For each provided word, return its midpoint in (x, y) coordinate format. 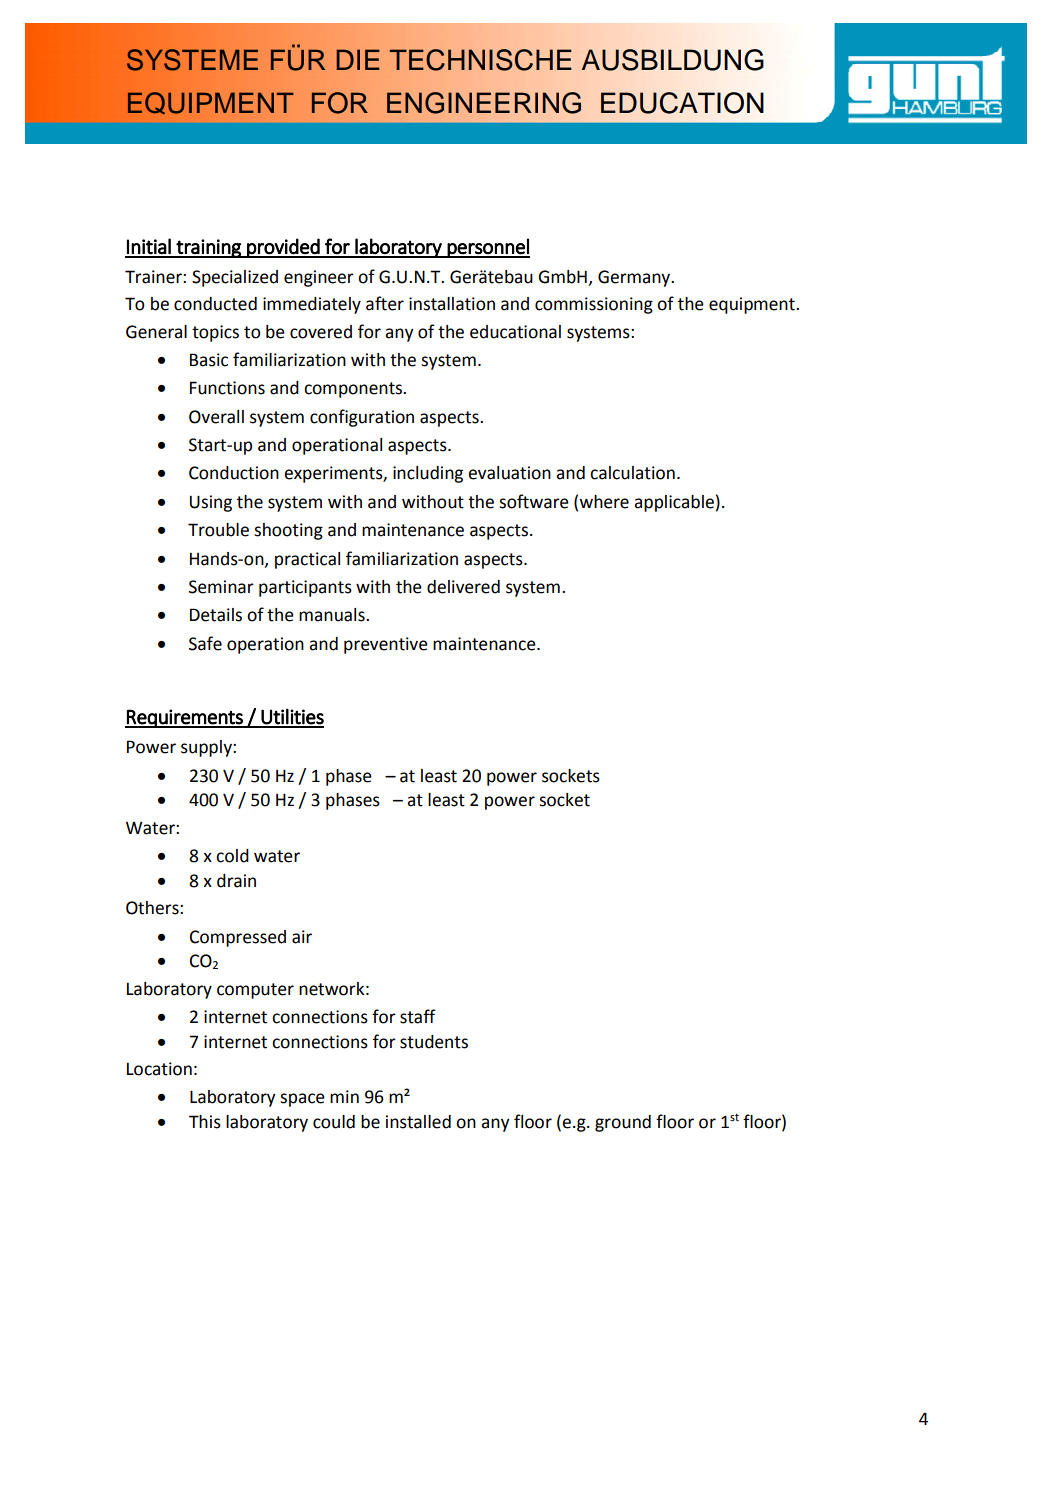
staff (418, 1016)
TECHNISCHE (480, 60)
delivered (463, 587)
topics (215, 333)
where (604, 502)
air (302, 937)
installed (418, 1122)
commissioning (594, 305)
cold (232, 856)
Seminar (221, 587)
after (385, 303)
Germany (635, 278)
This (205, 1122)
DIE (358, 59)
